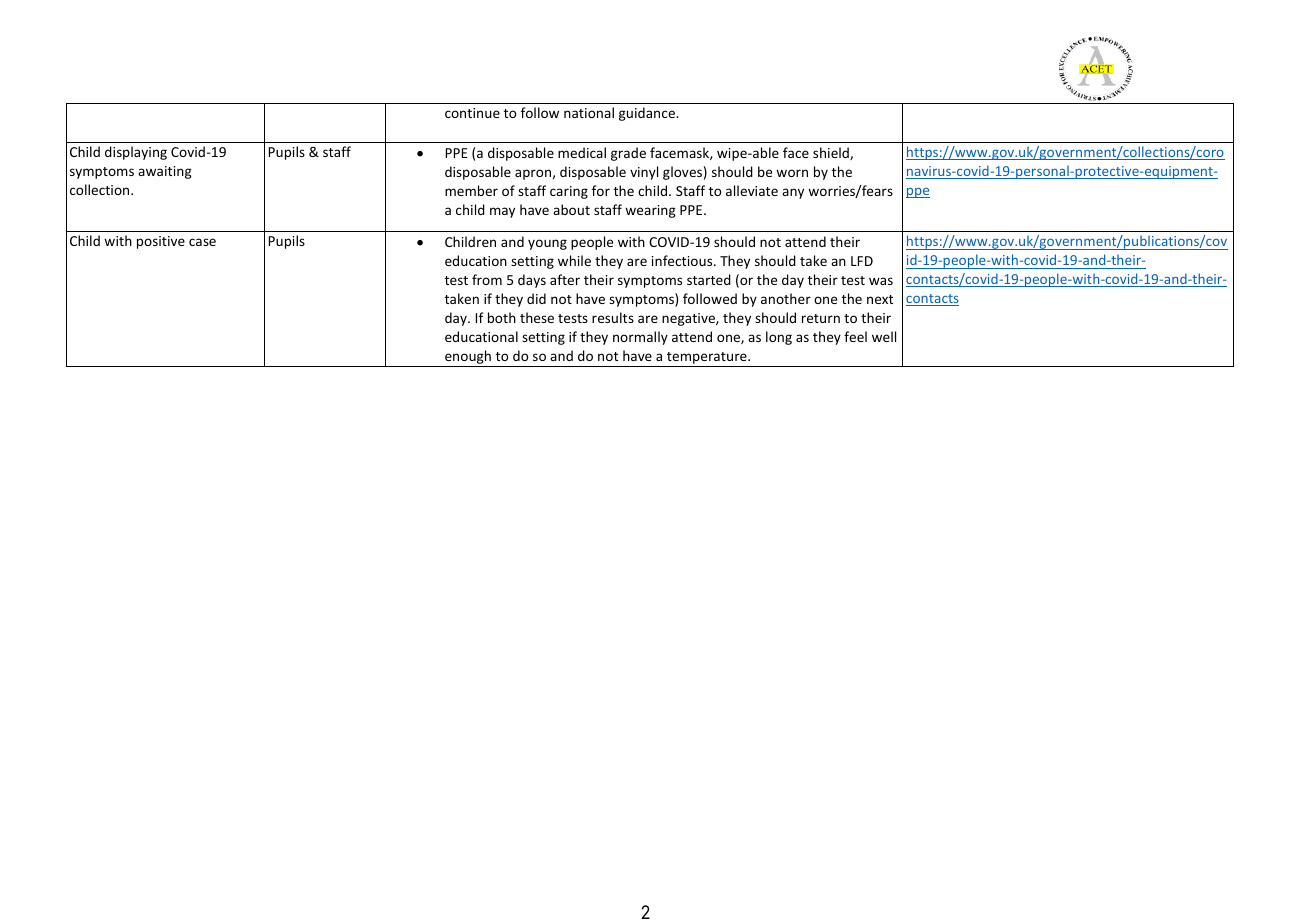 The image size is (1307, 924). I want to click on guidance, so click(648, 114).
